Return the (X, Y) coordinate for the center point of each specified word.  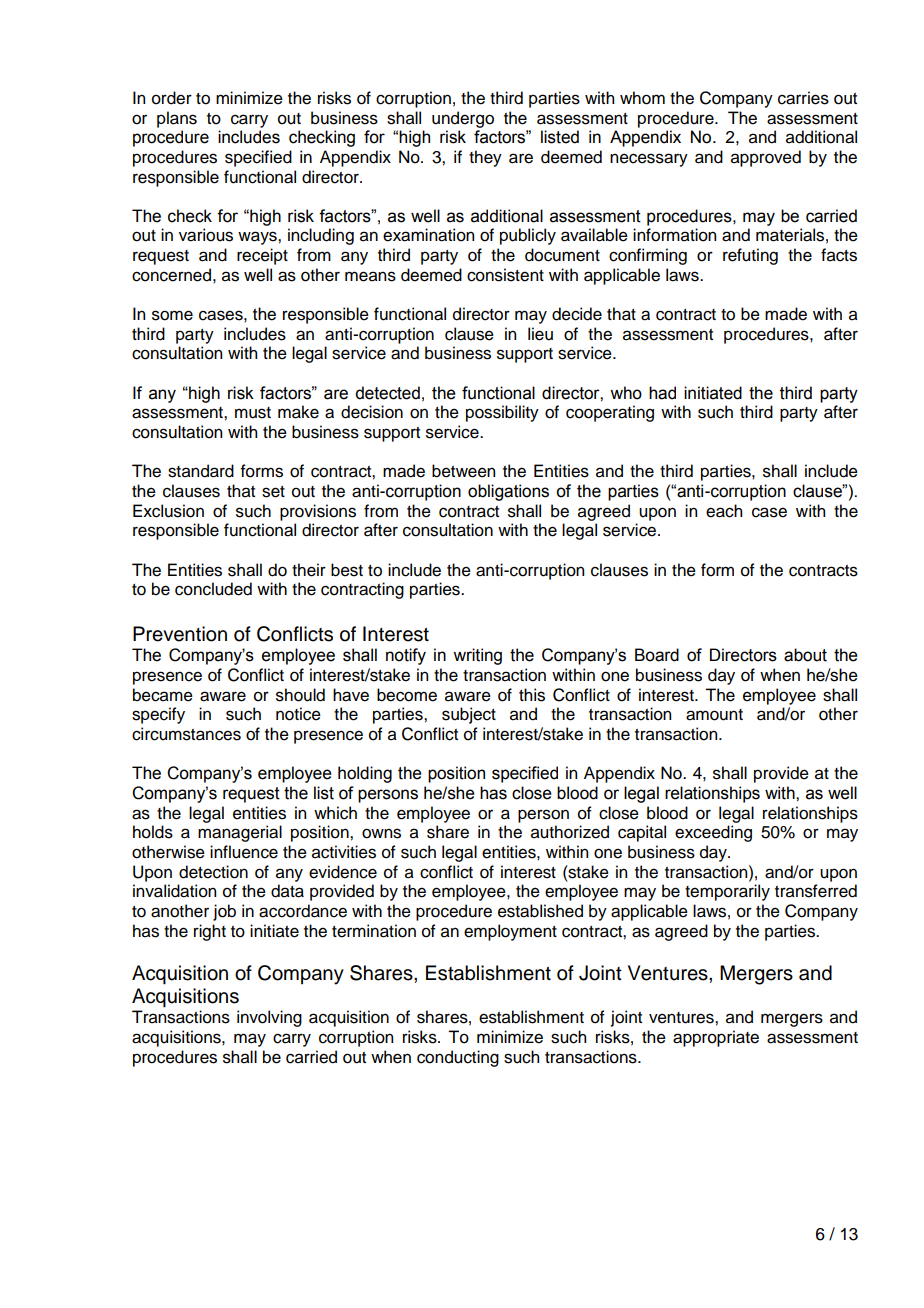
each (724, 511)
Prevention (180, 634)
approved (766, 158)
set (273, 492)
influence (244, 852)
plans (177, 119)
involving (269, 1018)
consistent (505, 275)
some (172, 315)
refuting (750, 256)
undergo (463, 119)
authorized (570, 832)
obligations (508, 492)
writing (477, 656)
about (805, 655)
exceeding (713, 833)
